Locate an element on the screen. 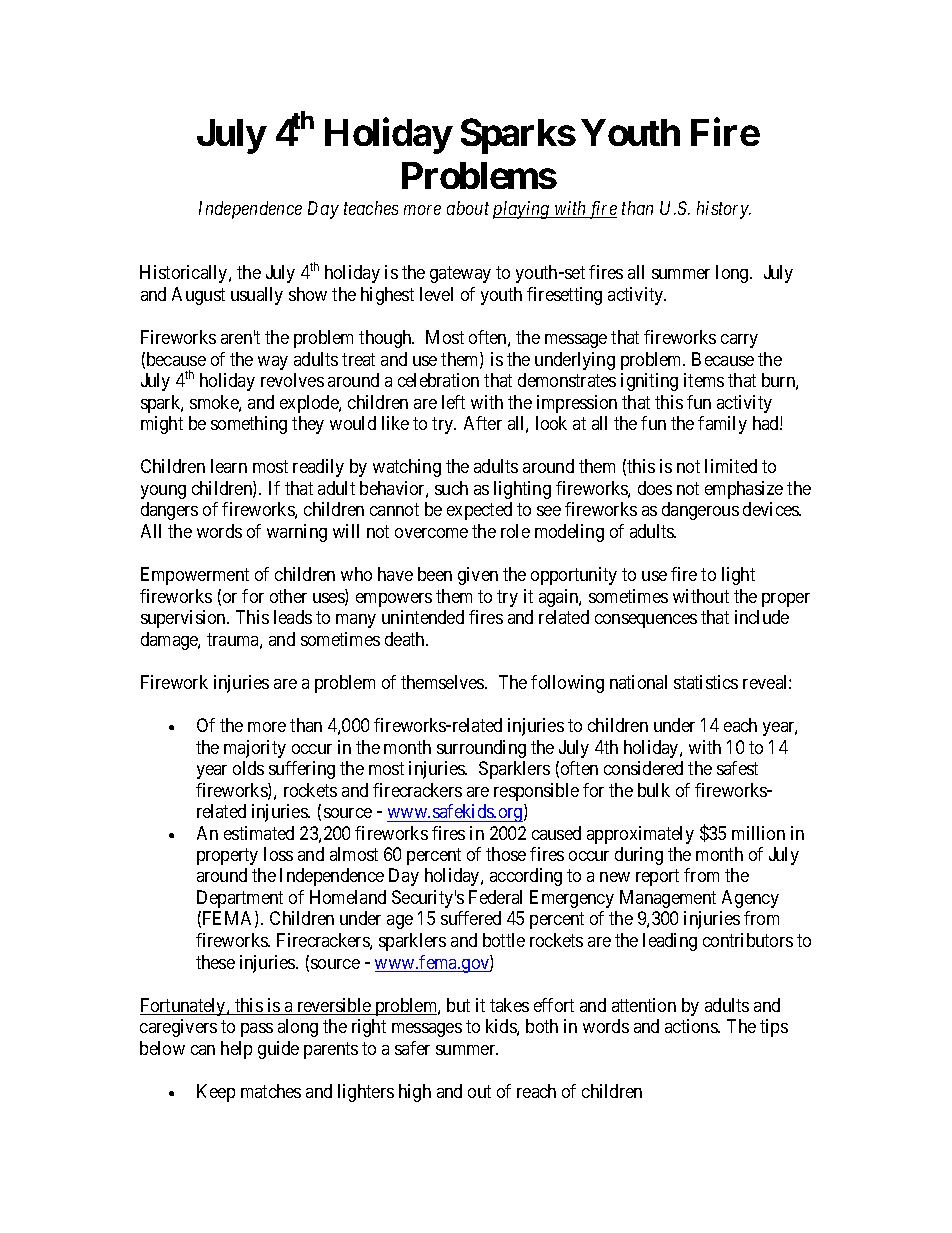 Image resolution: width=952 pixels, height=1233 pixels. about is located at coordinates (468, 208).
